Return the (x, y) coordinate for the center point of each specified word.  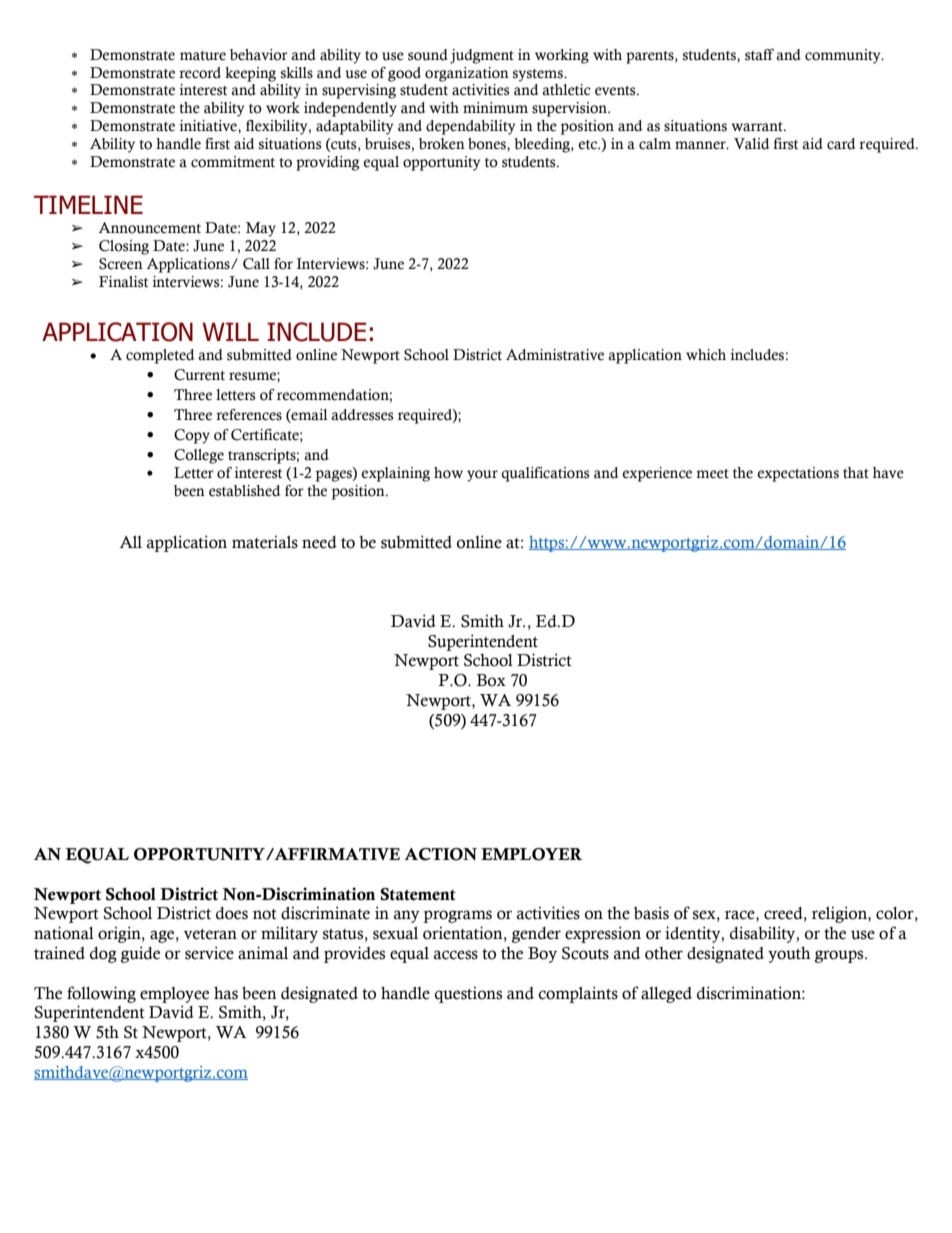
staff (759, 55)
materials (265, 542)
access (456, 955)
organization (467, 74)
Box (491, 680)
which (706, 355)
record (200, 73)
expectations (798, 474)
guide (140, 954)
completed (160, 356)
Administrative (555, 355)
